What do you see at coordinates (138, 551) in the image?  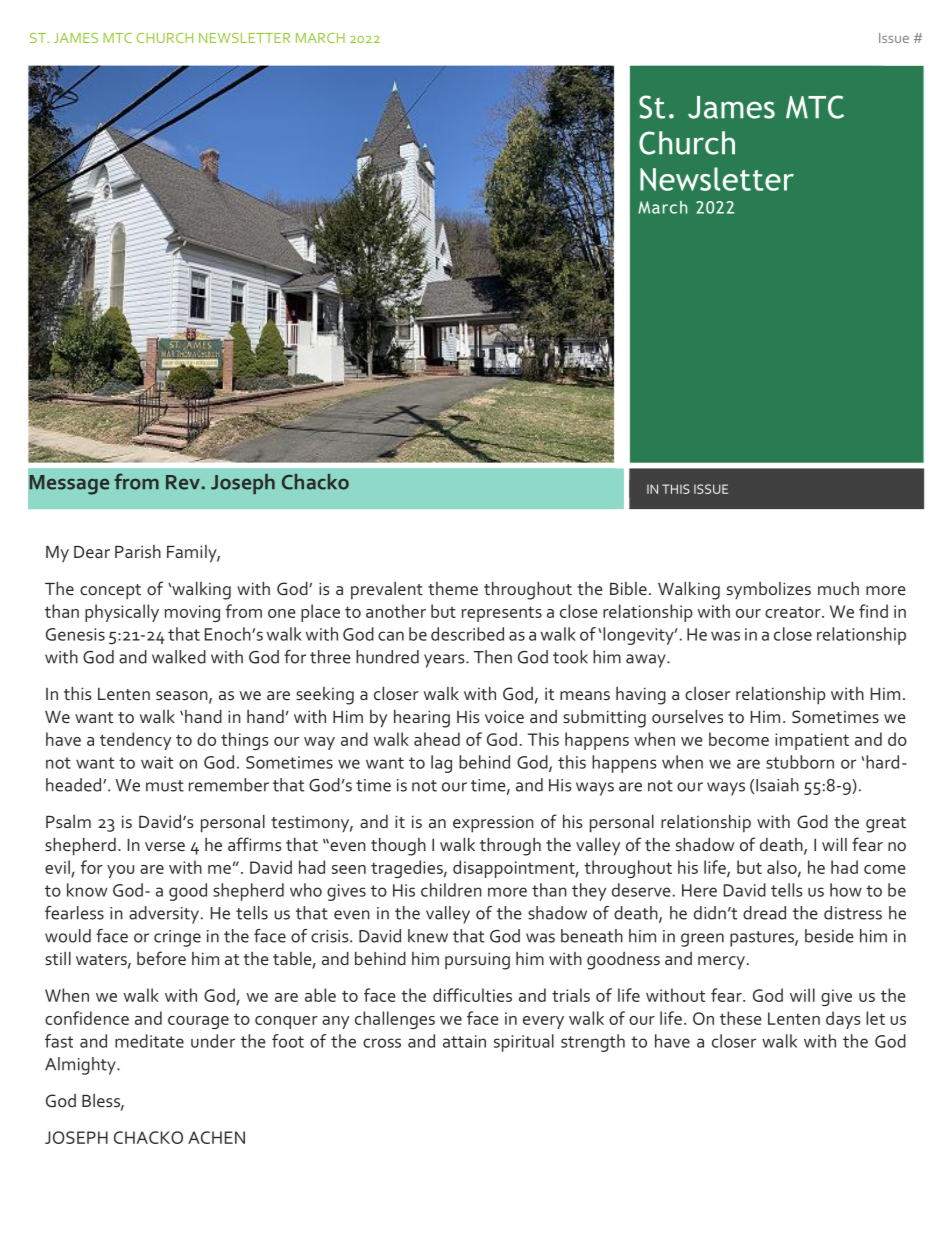 I see `Parish` at bounding box center [138, 551].
